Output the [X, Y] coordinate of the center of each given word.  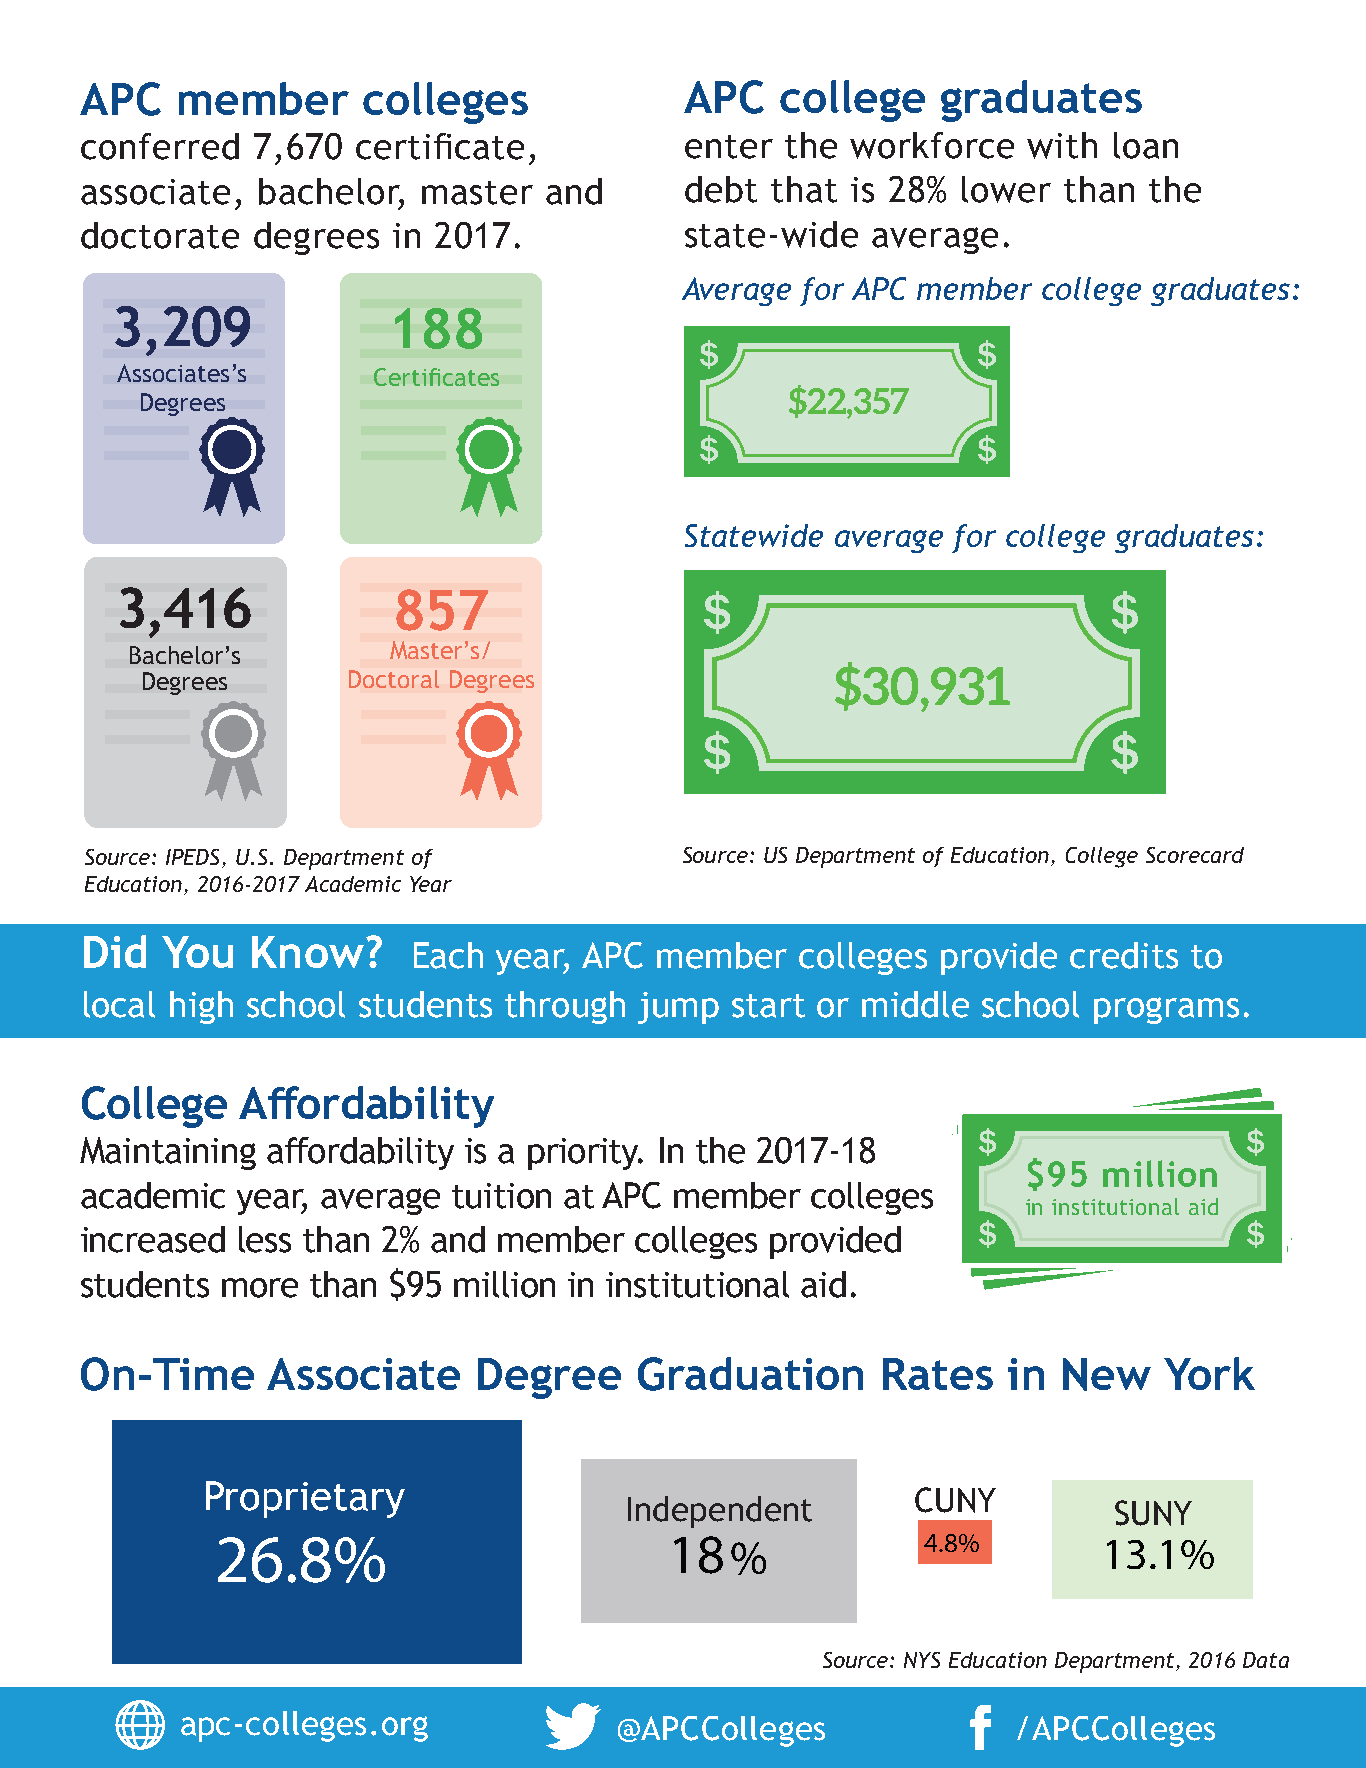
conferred [160, 146]
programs [1166, 1010]
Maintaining [168, 1153]
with [1062, 145]
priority [585, 1154]
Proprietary [305, 1499]
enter [729, 147]
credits [1124, 955]
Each [448, 955]
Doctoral [394, 679]
